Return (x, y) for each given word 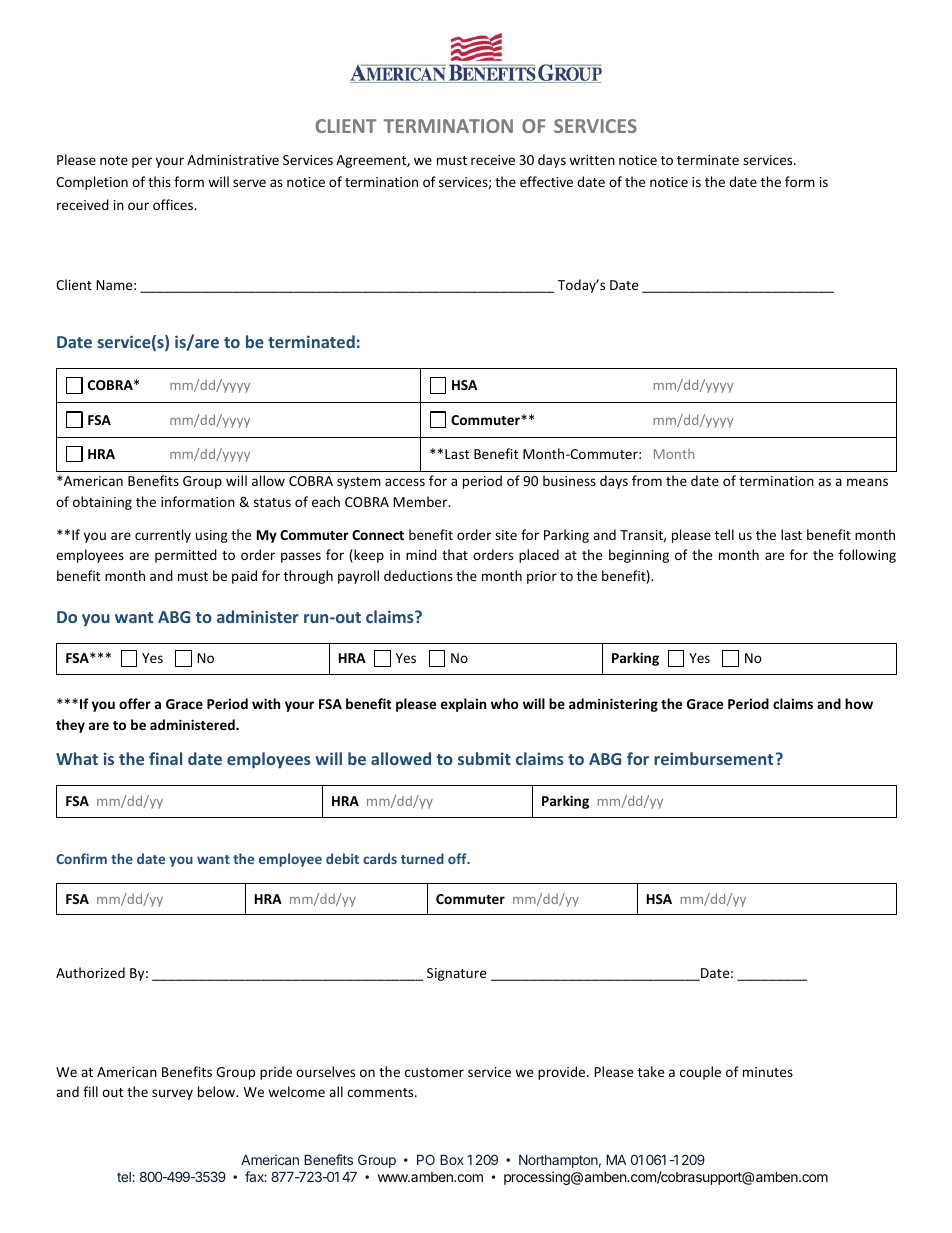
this (159, 181)
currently (163, 536)
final (165, 758)
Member (421, 501)
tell (724, 534)
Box (452, 1160)
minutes (768, 1072)
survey (172, 1094)
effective (546, 181)
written (592, 160)
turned (422, 858)
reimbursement (713, 758)
